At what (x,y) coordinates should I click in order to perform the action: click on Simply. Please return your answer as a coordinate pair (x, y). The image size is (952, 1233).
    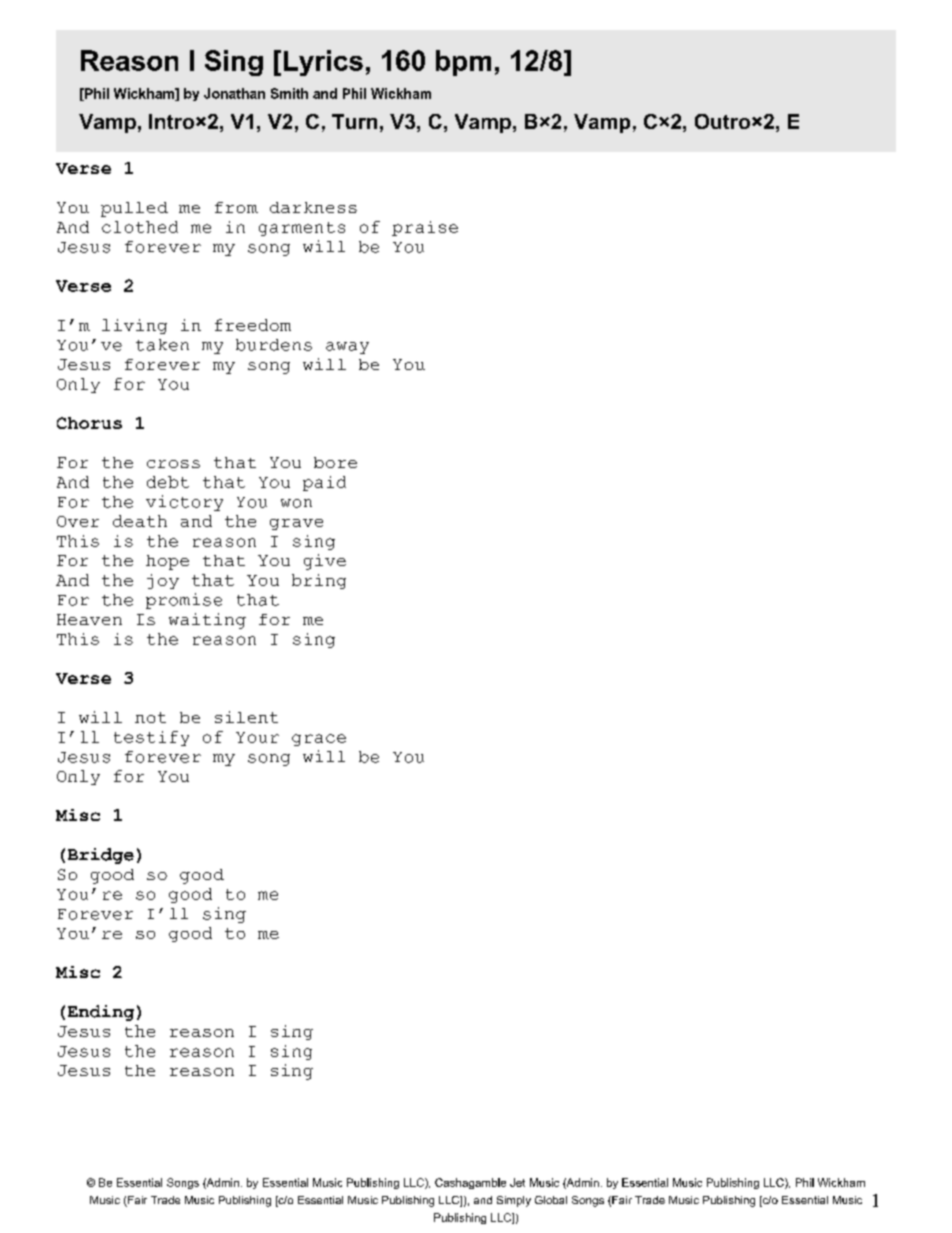
    Looking at the image, I should click on (514, 1201).
